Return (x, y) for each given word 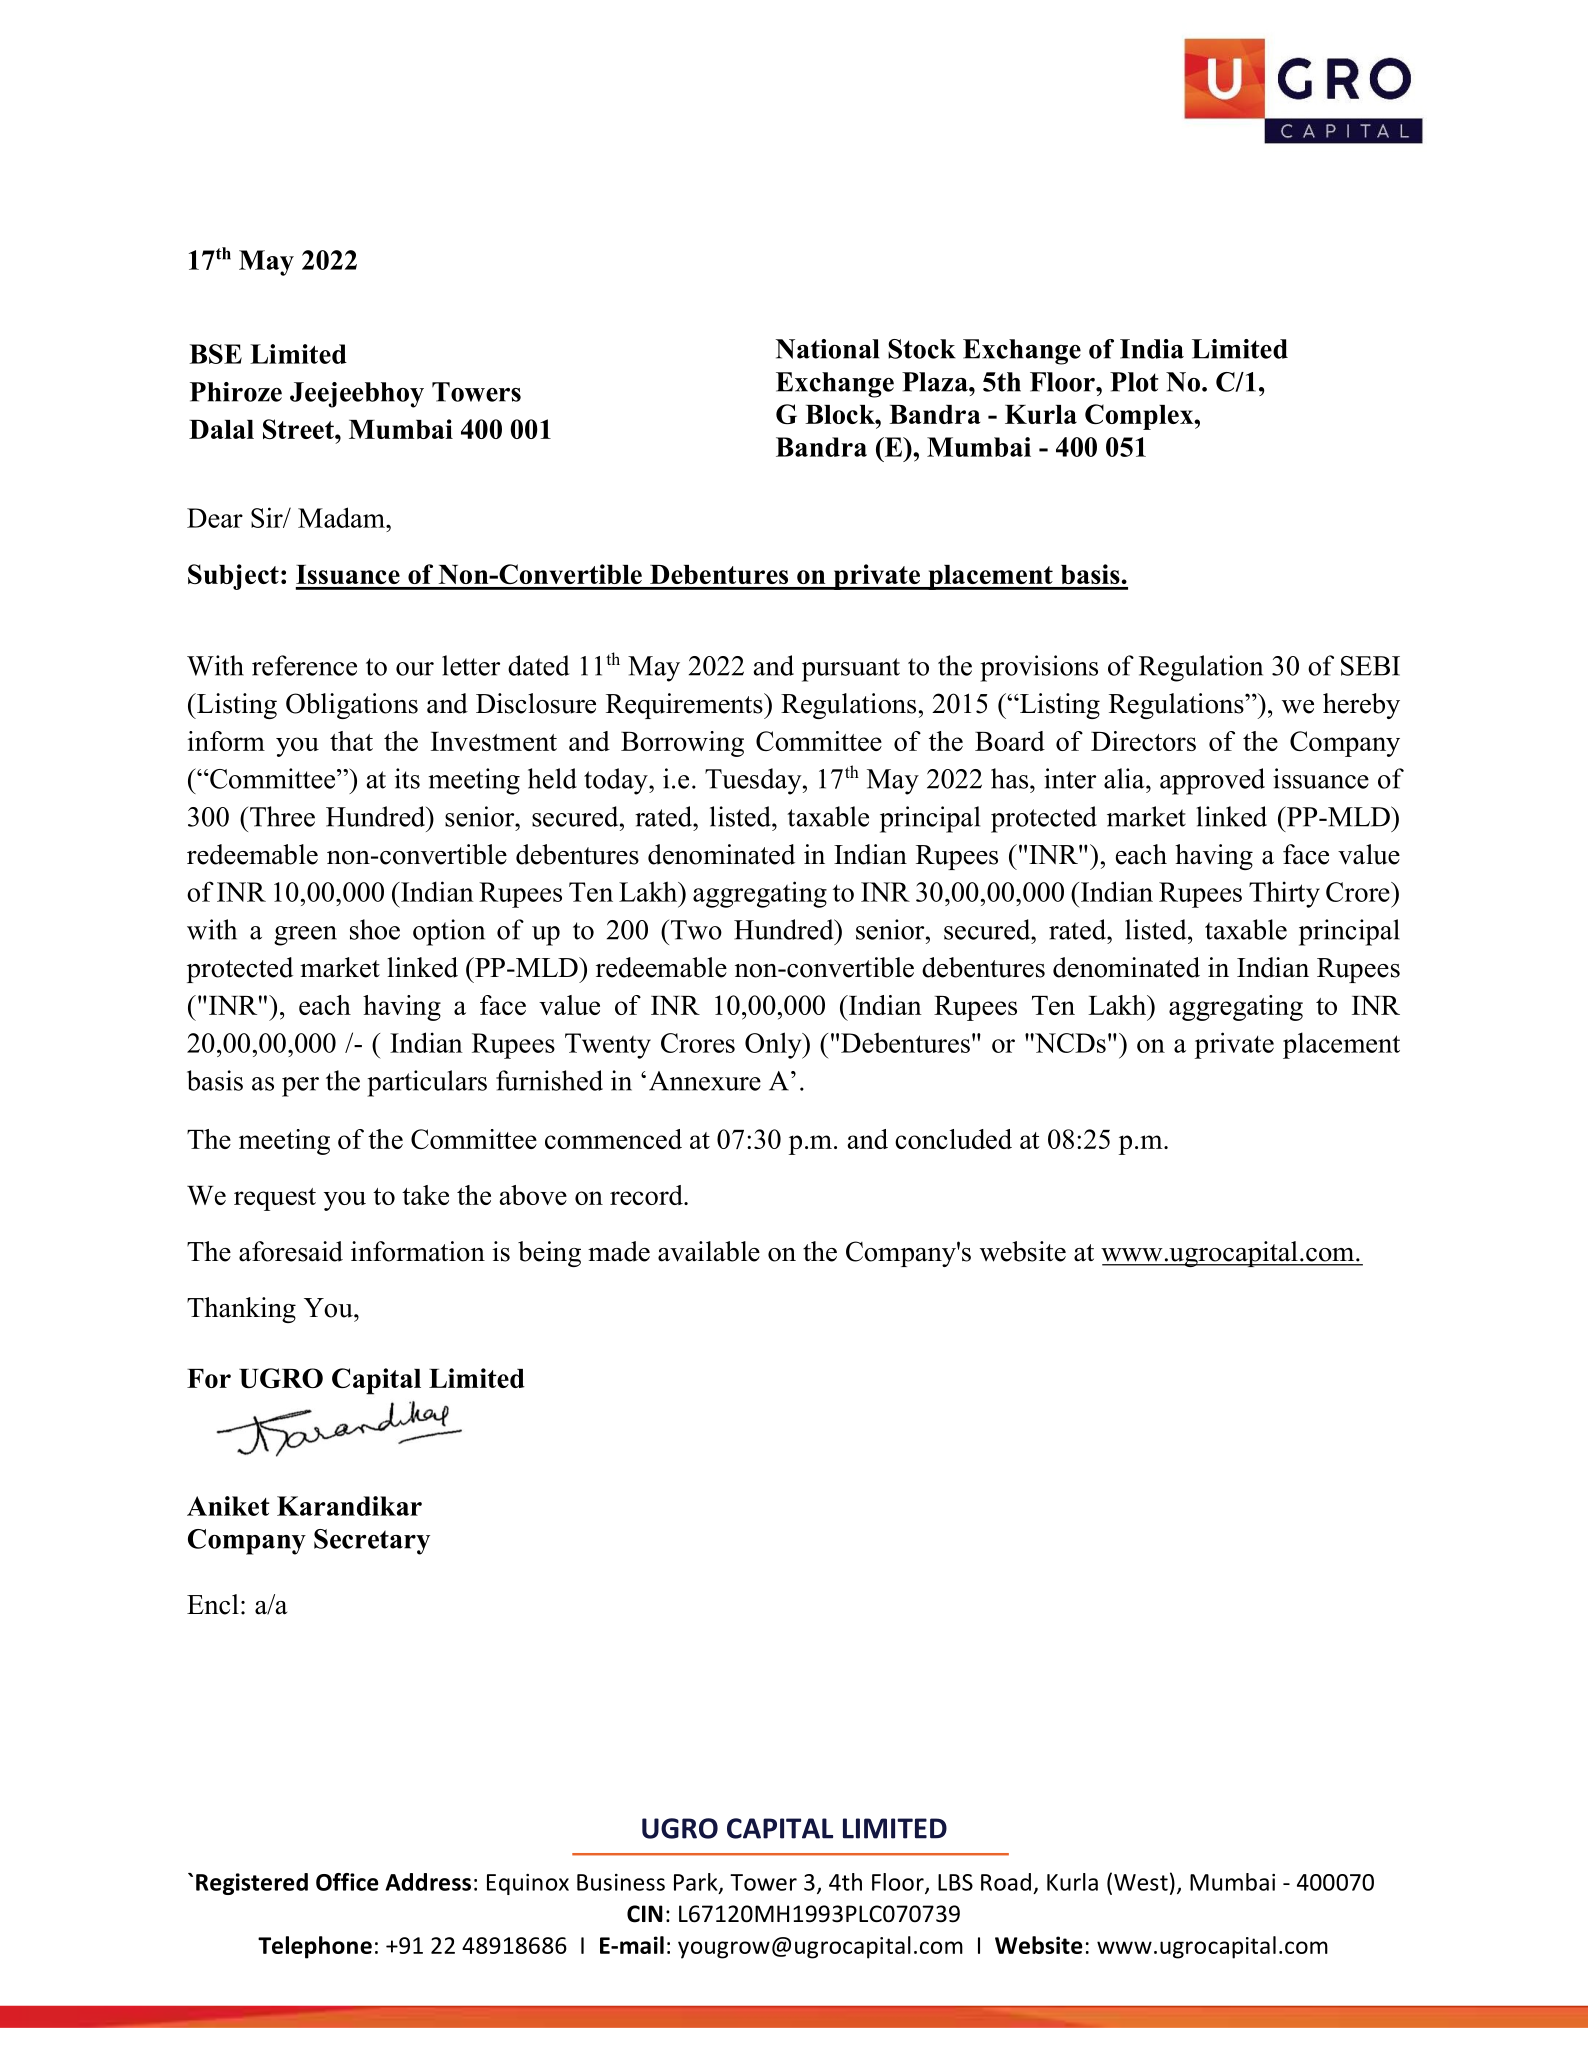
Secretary (372, 1542)
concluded (953, 1139)
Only (774, 1045)
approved (1212, 781)
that (351, 741)
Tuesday (754, 781)
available (709, 1251)
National (828, 349)
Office (347, 1882)
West (1141, 1882)
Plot (1134, 382)
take (425, 1195)
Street (299, 429)
